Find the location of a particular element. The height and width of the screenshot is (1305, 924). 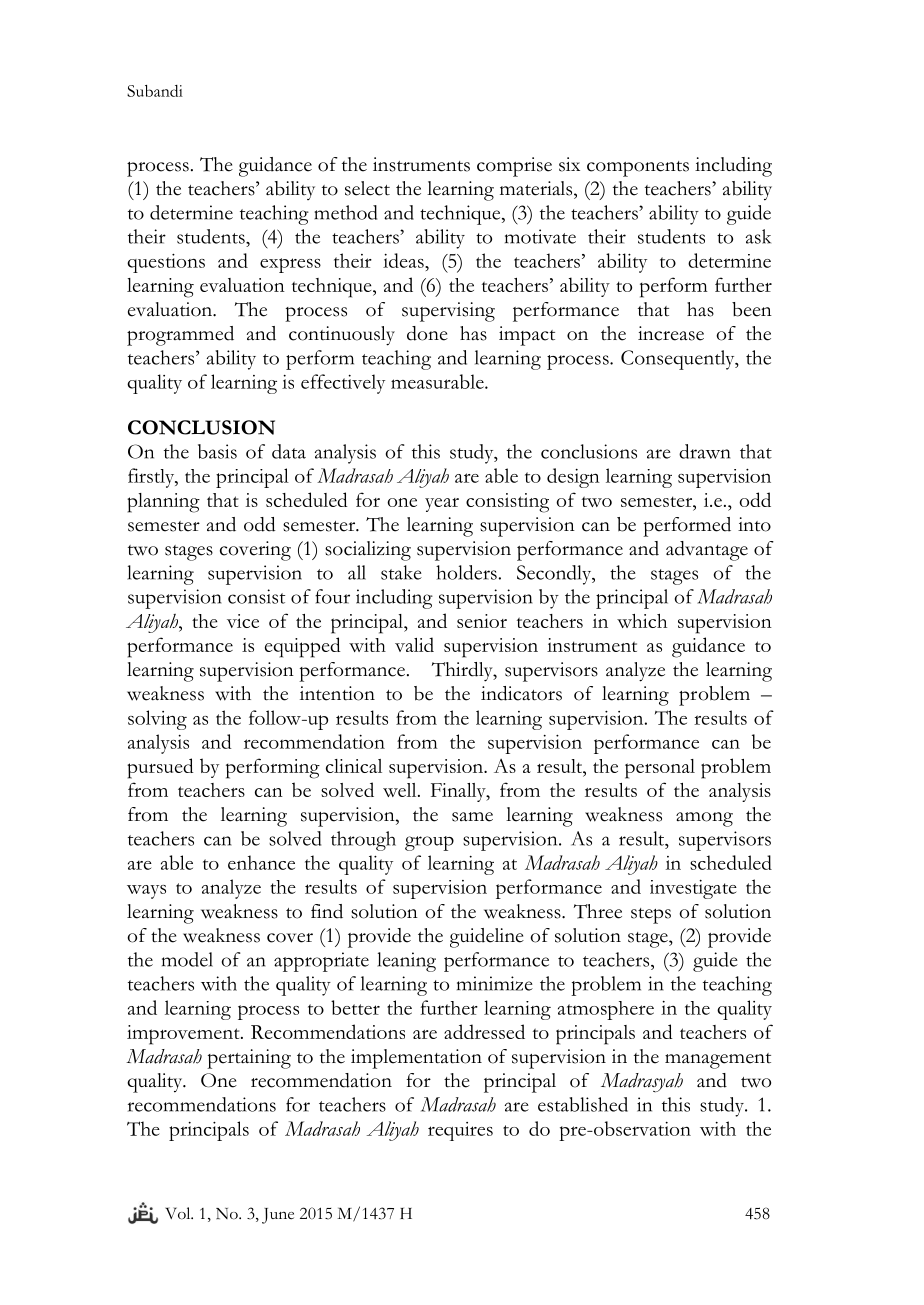

requires is located at coordinates (460, 1131).
